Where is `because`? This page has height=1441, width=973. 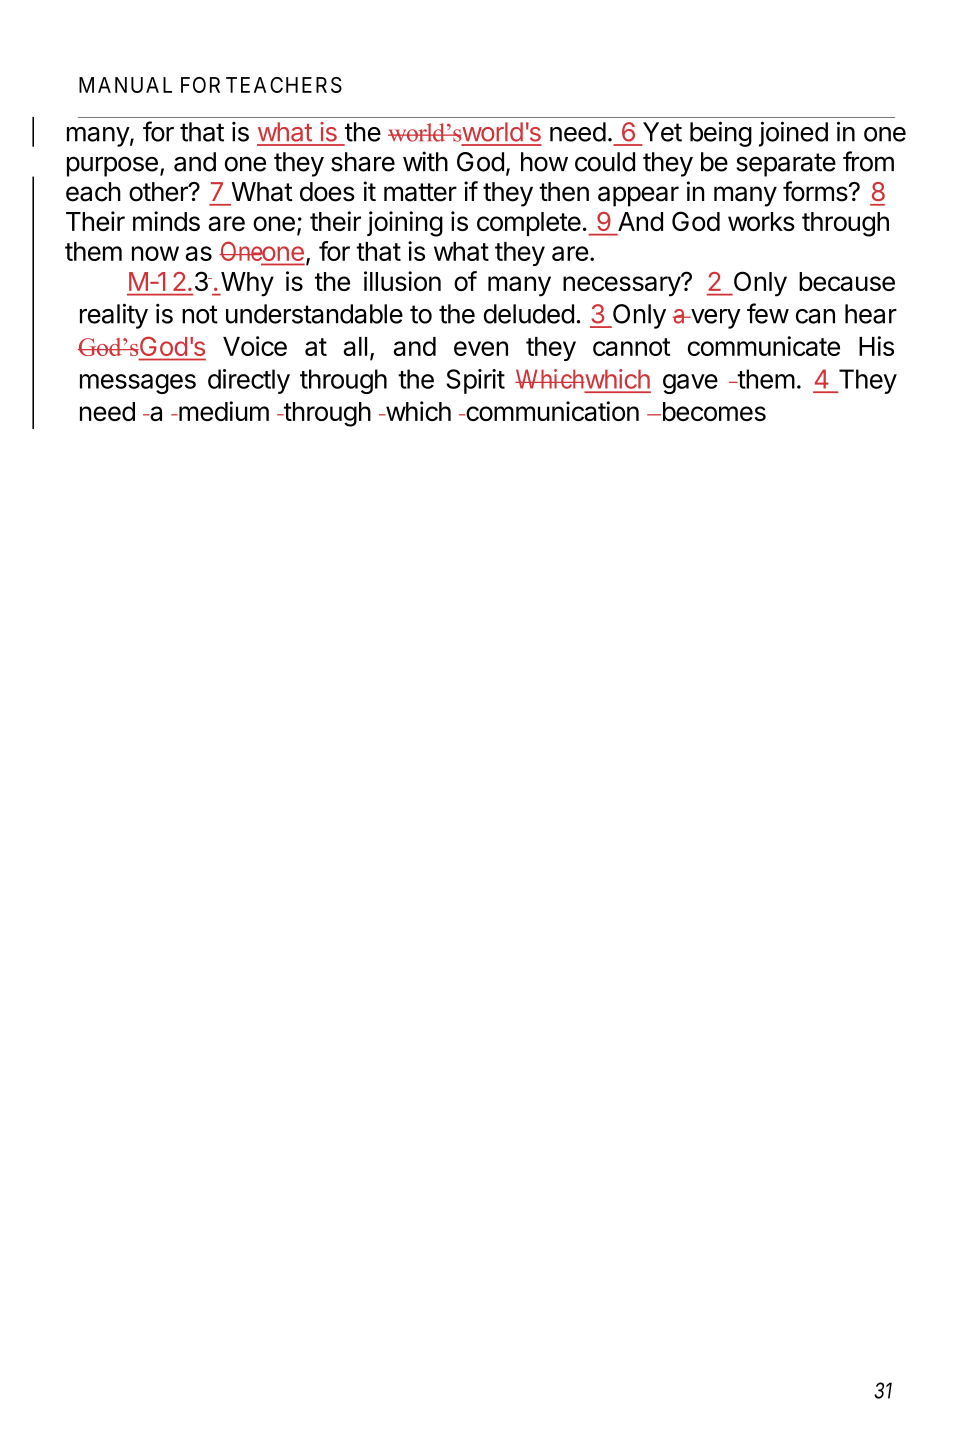
because is located at coordinates (847, 281).
